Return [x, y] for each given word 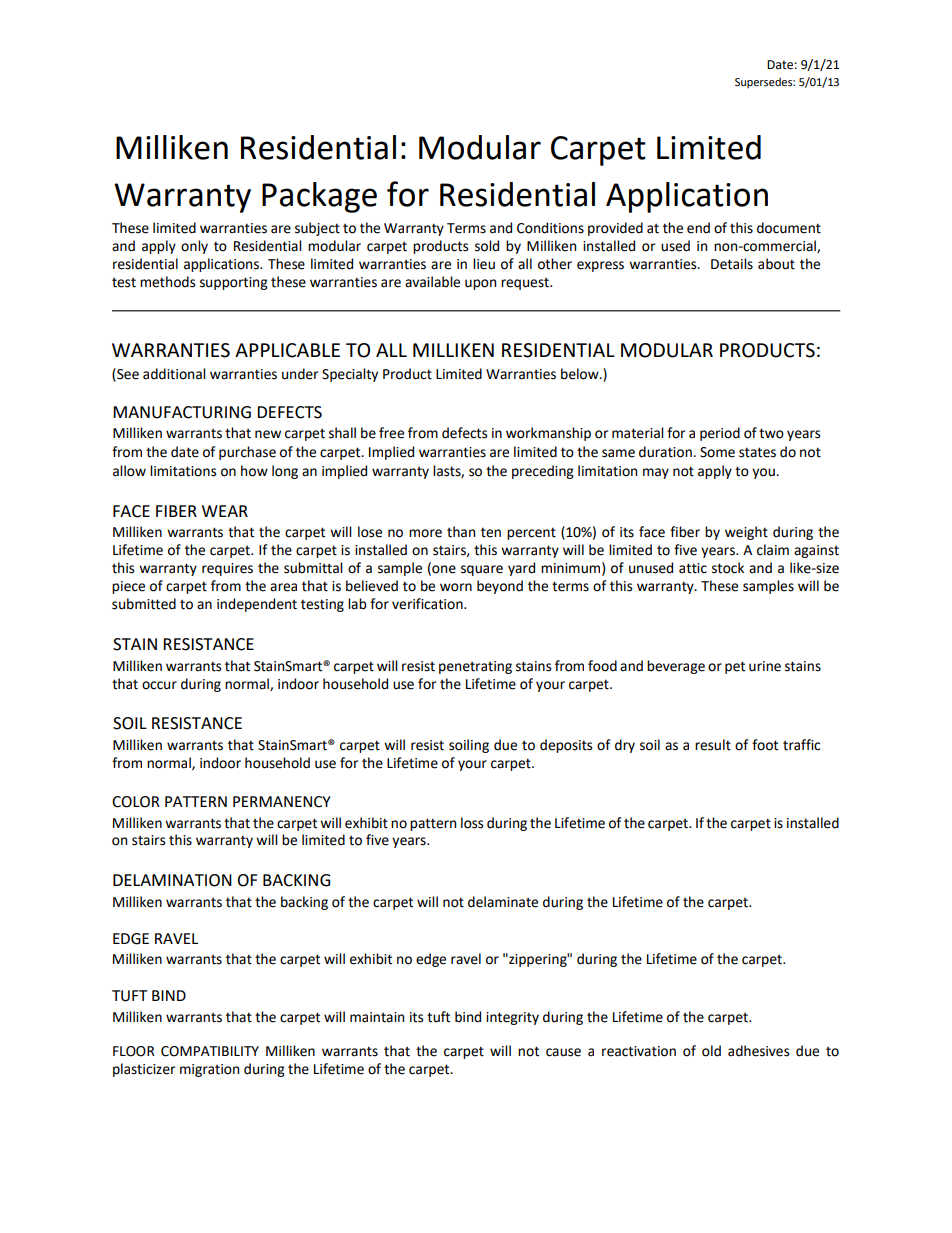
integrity [512, 1018]
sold [487, 246]
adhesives [758, 1051]
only [194, 247]
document [789, 228]
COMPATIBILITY [210, 1051]
